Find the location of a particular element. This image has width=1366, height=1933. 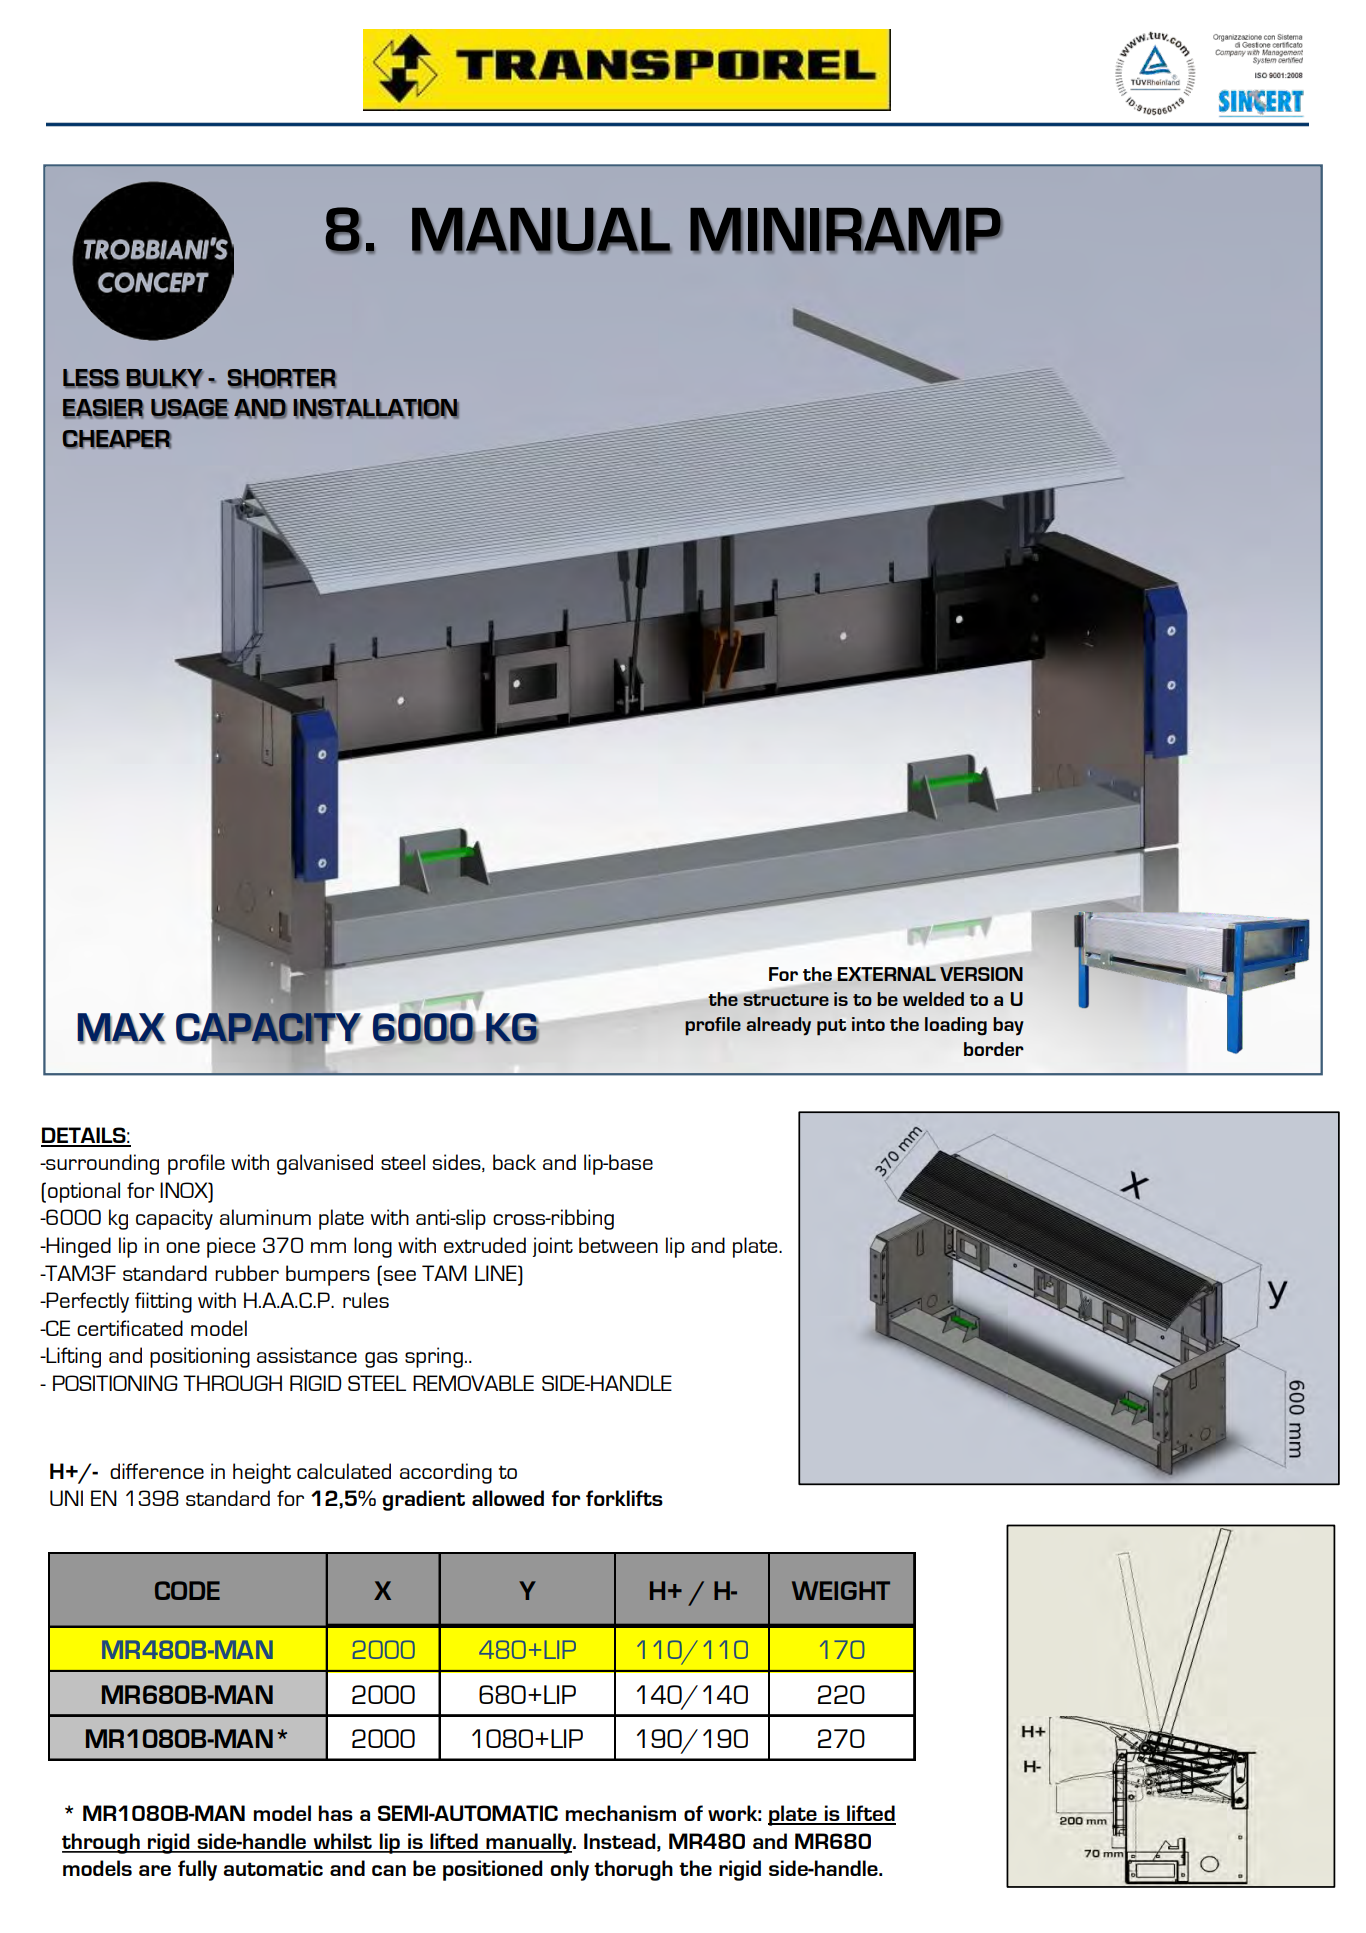

SHORTER is located at coordinates (281, 378).
